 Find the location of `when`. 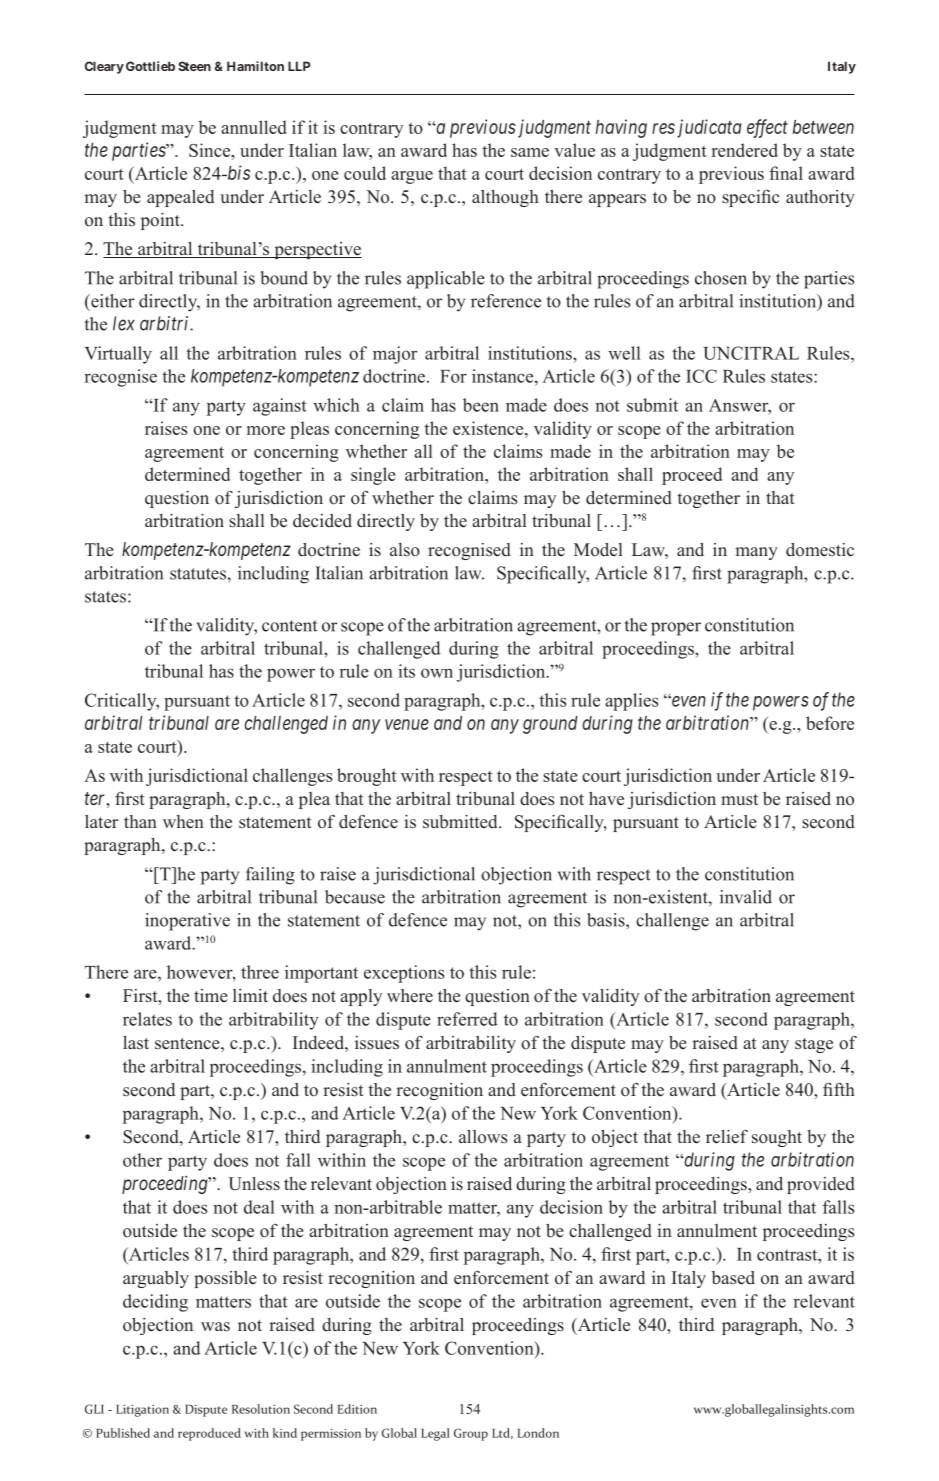

when is located at coordinates (183, 822).
